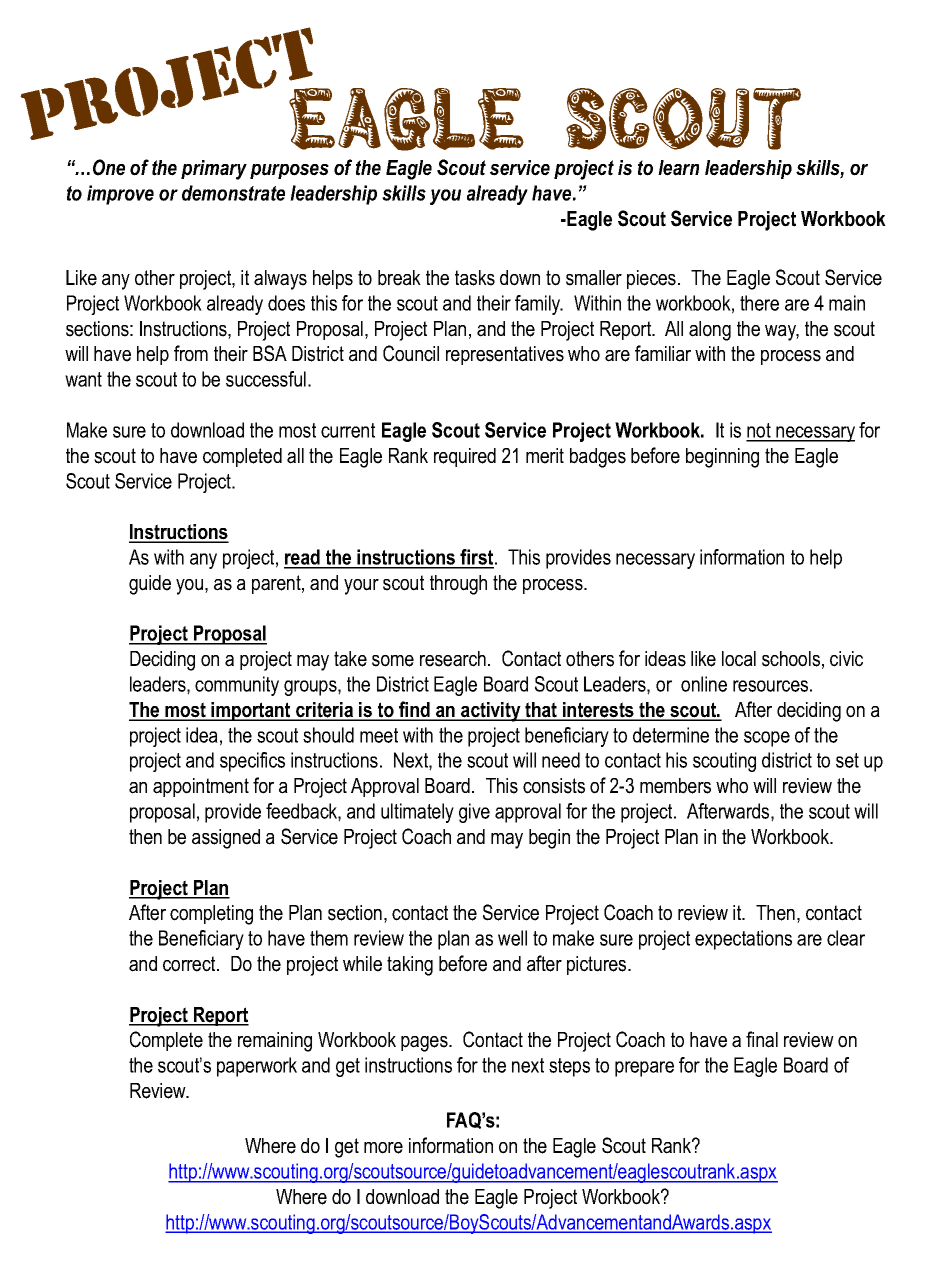 The image size is (952, 1270). Describe the element at coordinates (383, 1148) in the document. I see `more` at that location.
